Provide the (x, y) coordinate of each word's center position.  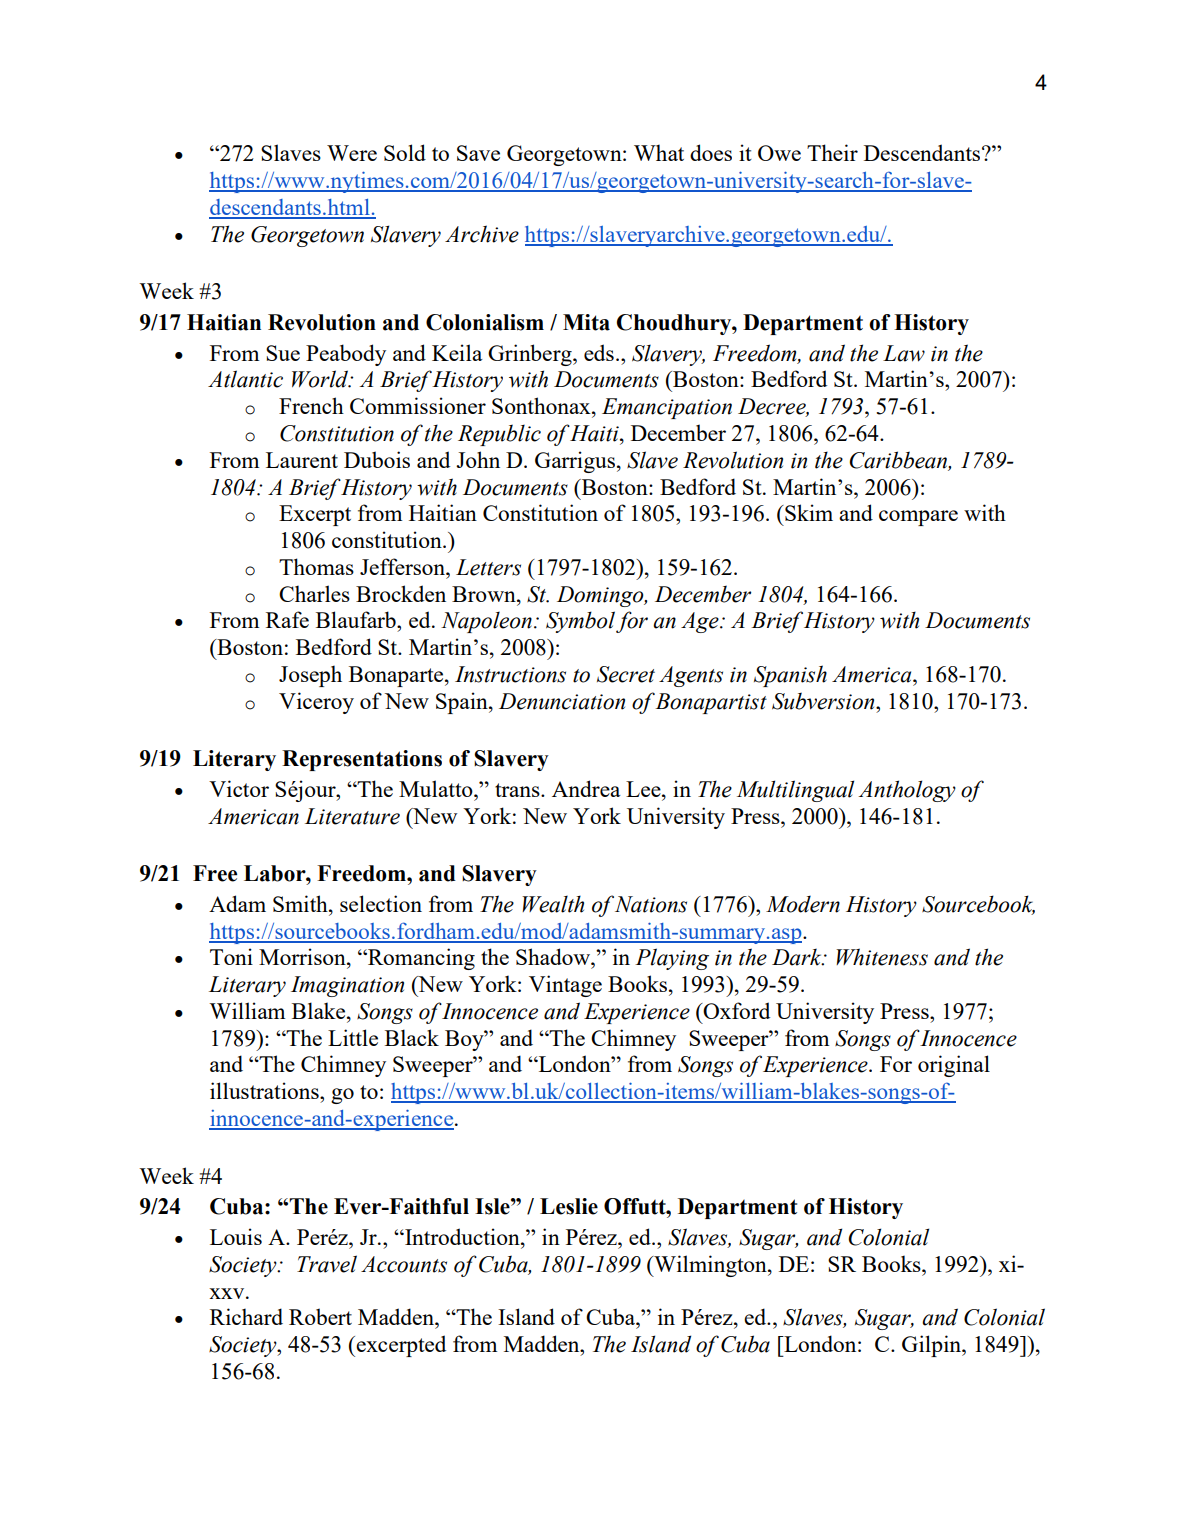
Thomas (316, 566)
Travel (327, 1264)
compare (918, 518)
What (659, 152)
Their (832, 152)
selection (381, 903)
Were (352, 153)
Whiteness (882, 957)
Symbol (580, 622)
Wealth (553, 904)
